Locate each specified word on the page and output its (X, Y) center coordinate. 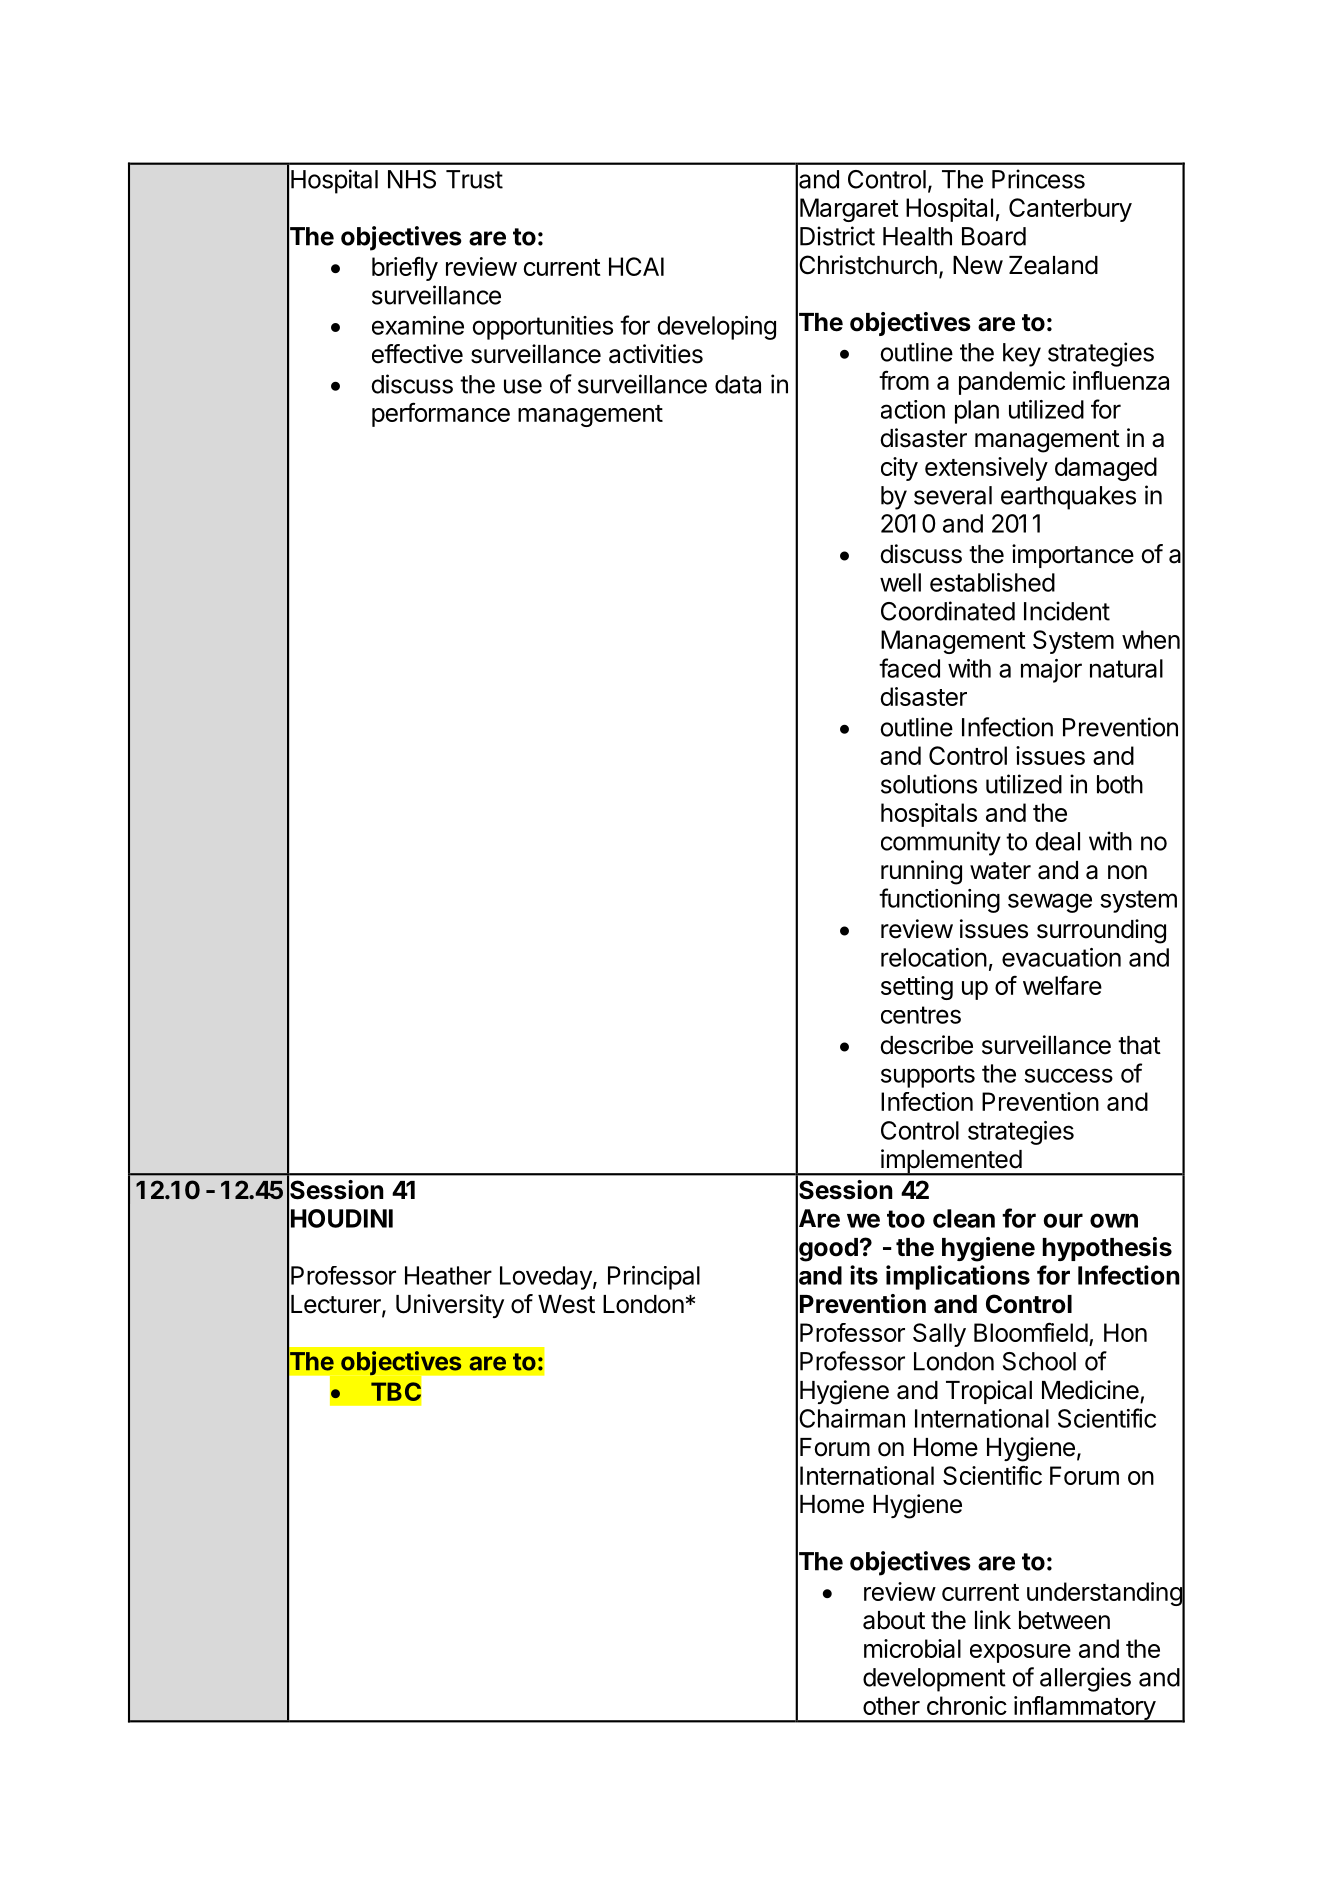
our (1063, 1220)
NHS (412, 179)
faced (909, 668)
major (1051, 671)
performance (441, 414)
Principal (654, 1278)
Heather (448, 1275)
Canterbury (1070, 210)
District (837, 236)
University (450, 1306)
